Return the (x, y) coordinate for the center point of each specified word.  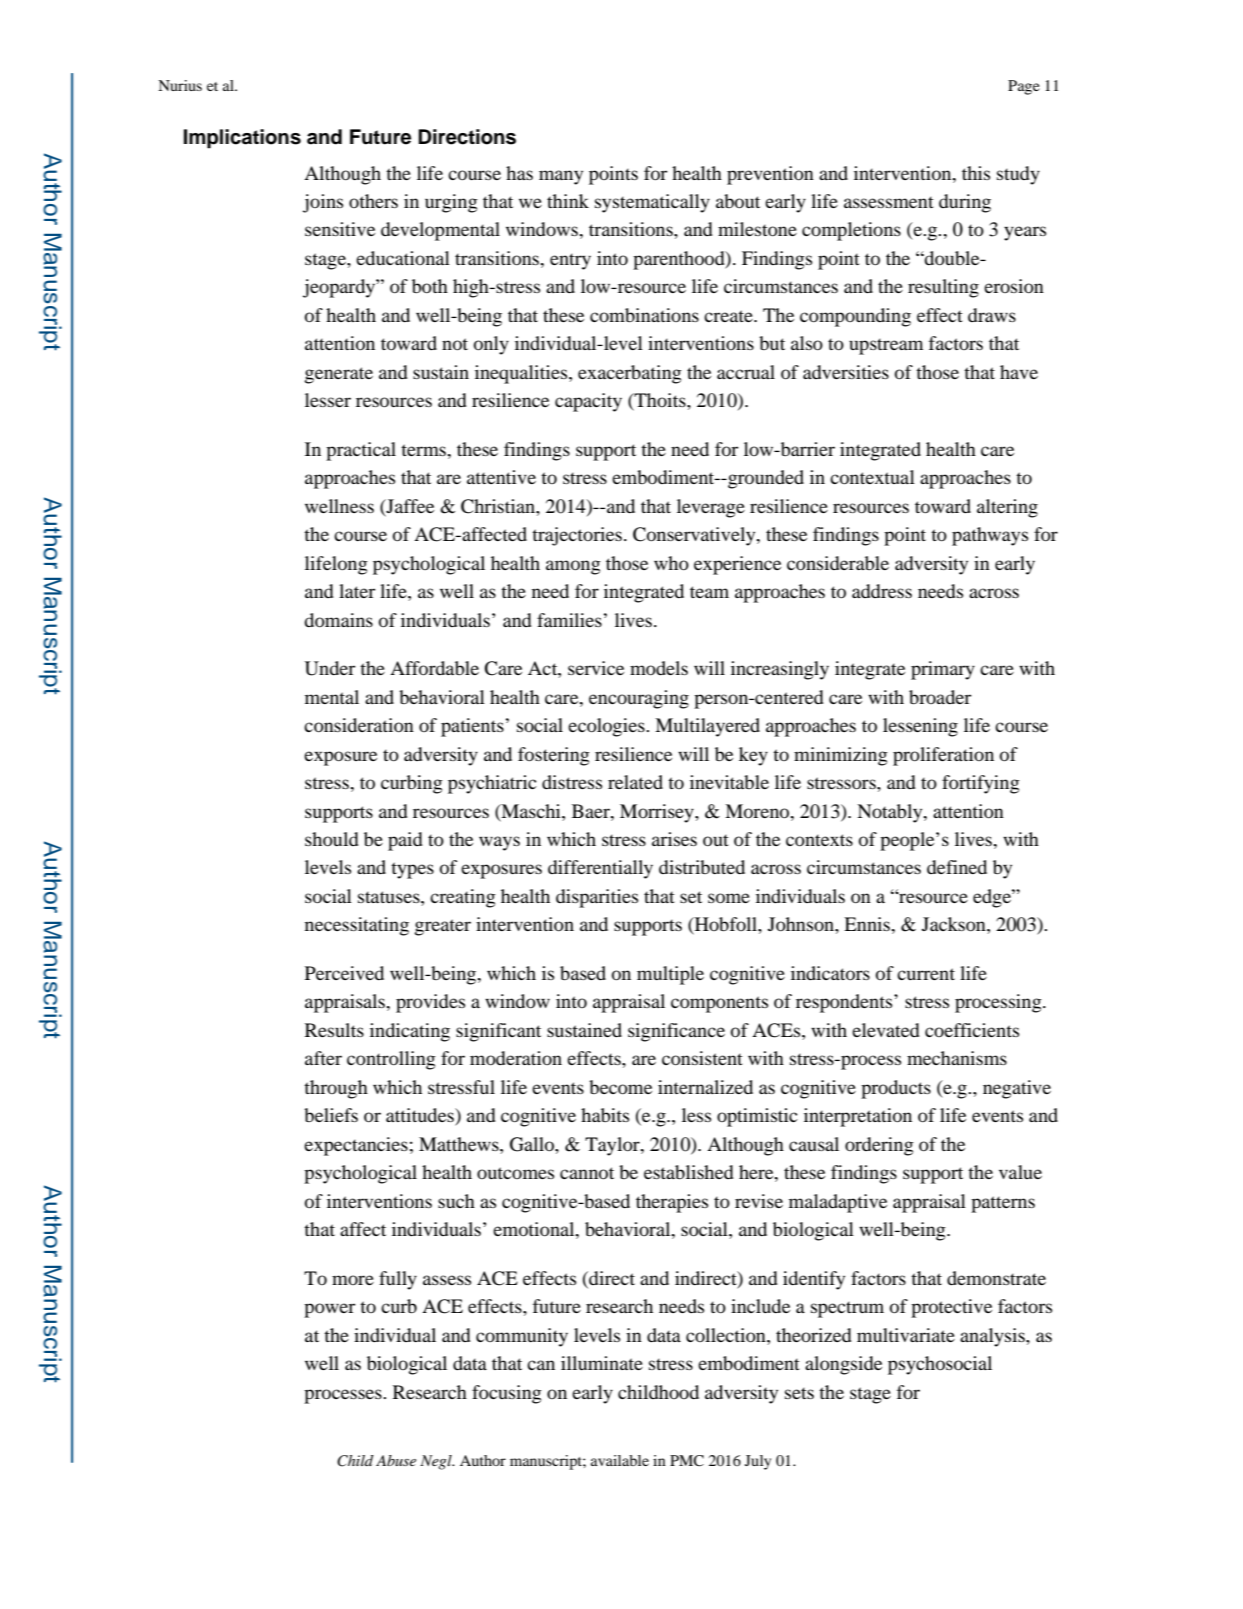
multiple (670, 975)
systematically (652, 203)
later (357, 591)
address (882, 591)
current (926, 974)
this (976, 173)
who (671, 563)
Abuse (396, 1460)
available (620, 1460)
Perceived (344, 973)
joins (323, 203)
